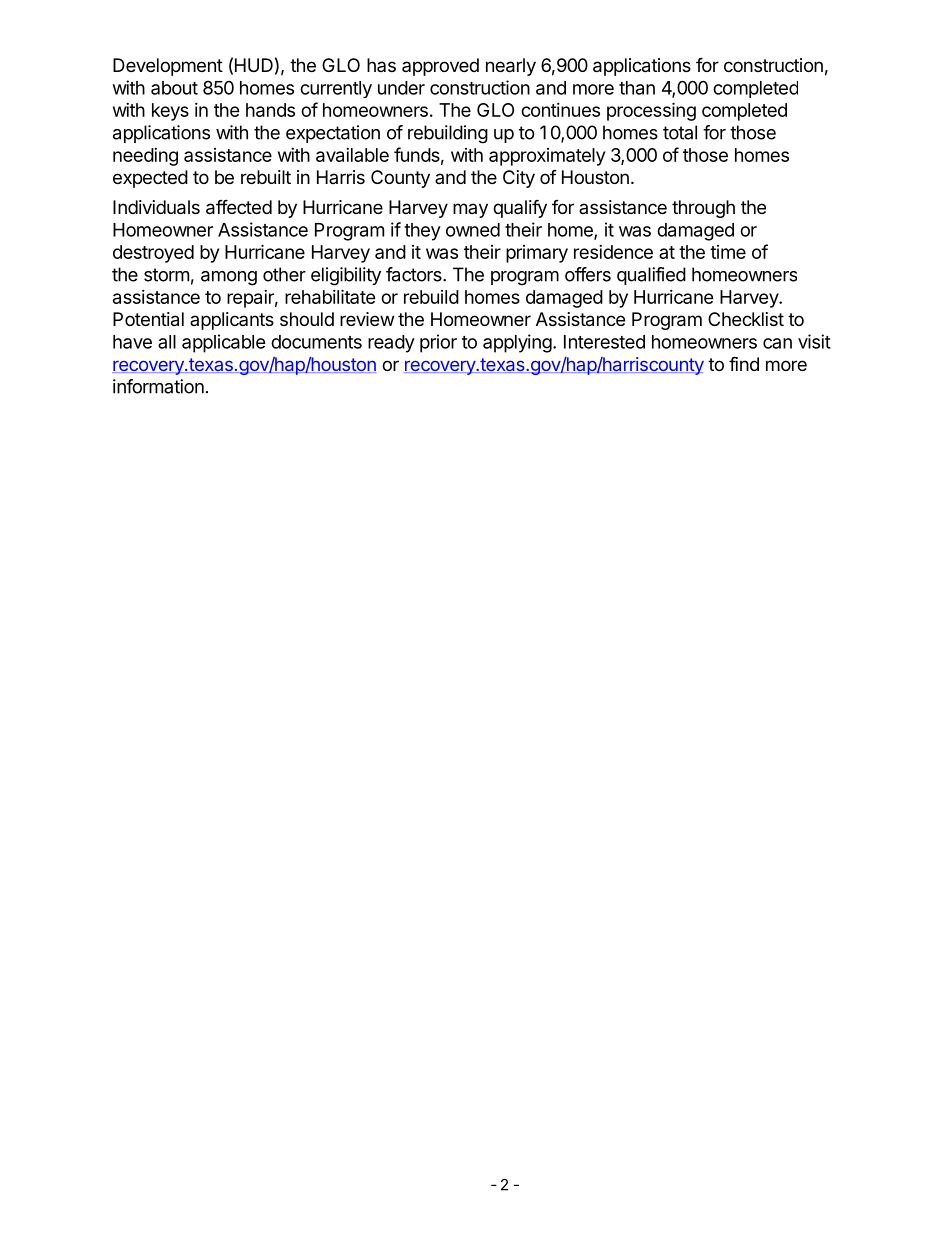 The image size is (952, 1233). Describe the element at coordinates (440, 67) in the image. I see `approved` at that location.
